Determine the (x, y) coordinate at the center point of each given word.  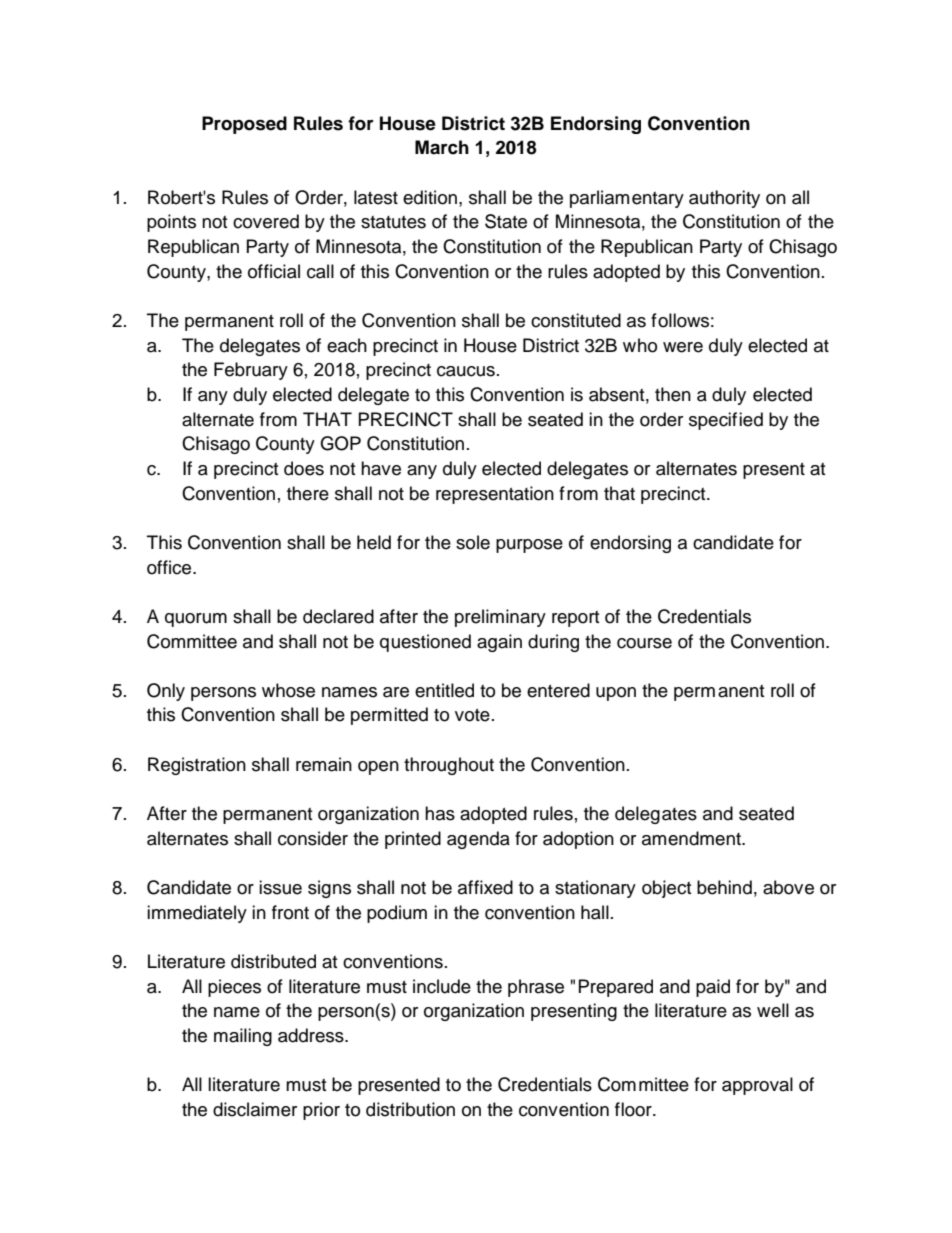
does (304, 468)
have (381, 468)
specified (726, 421)
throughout (449, 766)
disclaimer (255, 1109)
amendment (692, 838)
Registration (197, 766)
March (442, 147)
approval (757, 1086)
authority (724, 199)
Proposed (244, 125)
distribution (410, 1109)
